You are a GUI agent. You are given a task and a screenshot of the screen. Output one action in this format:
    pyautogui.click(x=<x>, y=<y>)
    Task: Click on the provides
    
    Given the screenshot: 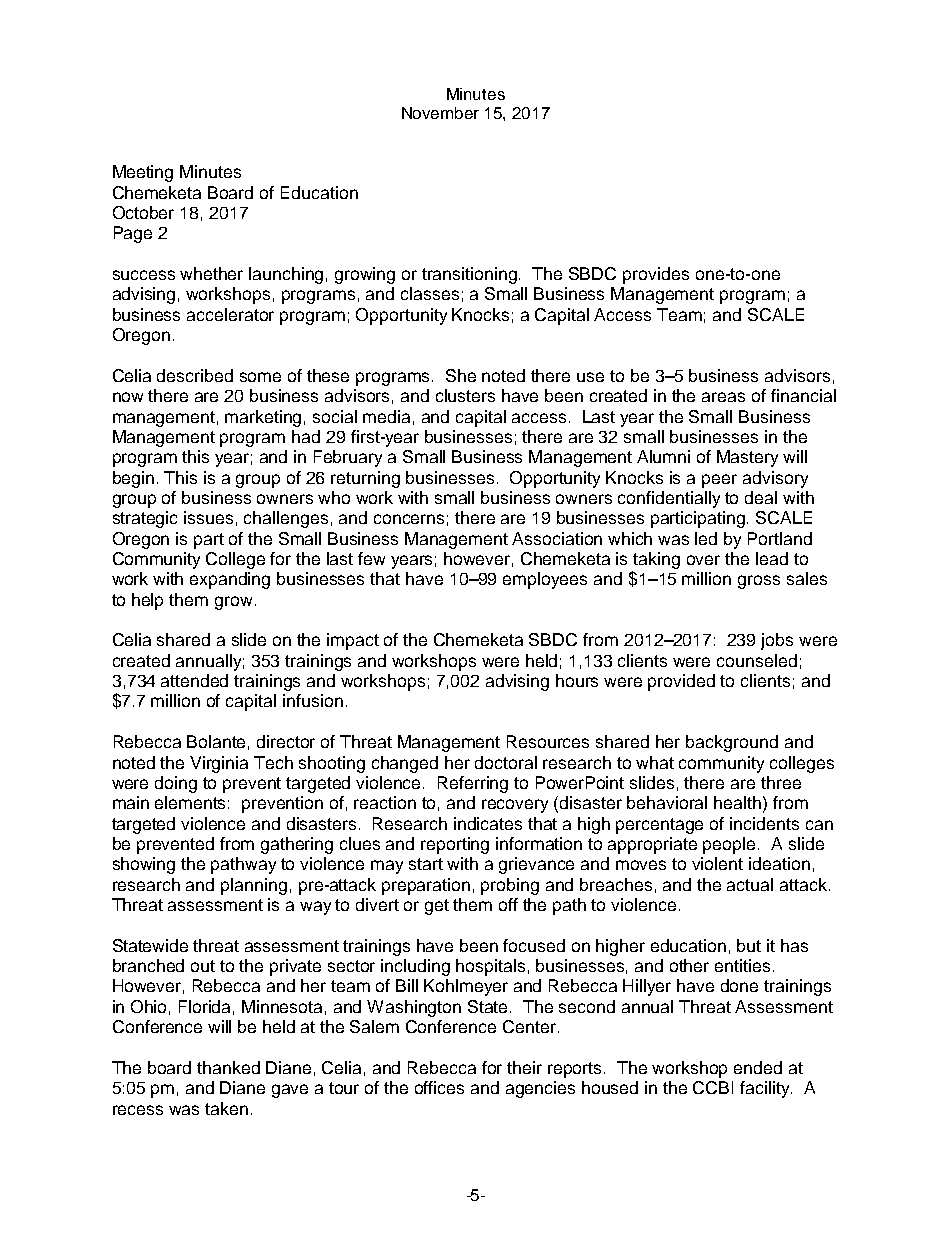 What is the action you would take?
    pyautogui.click(x=656, y=275)
